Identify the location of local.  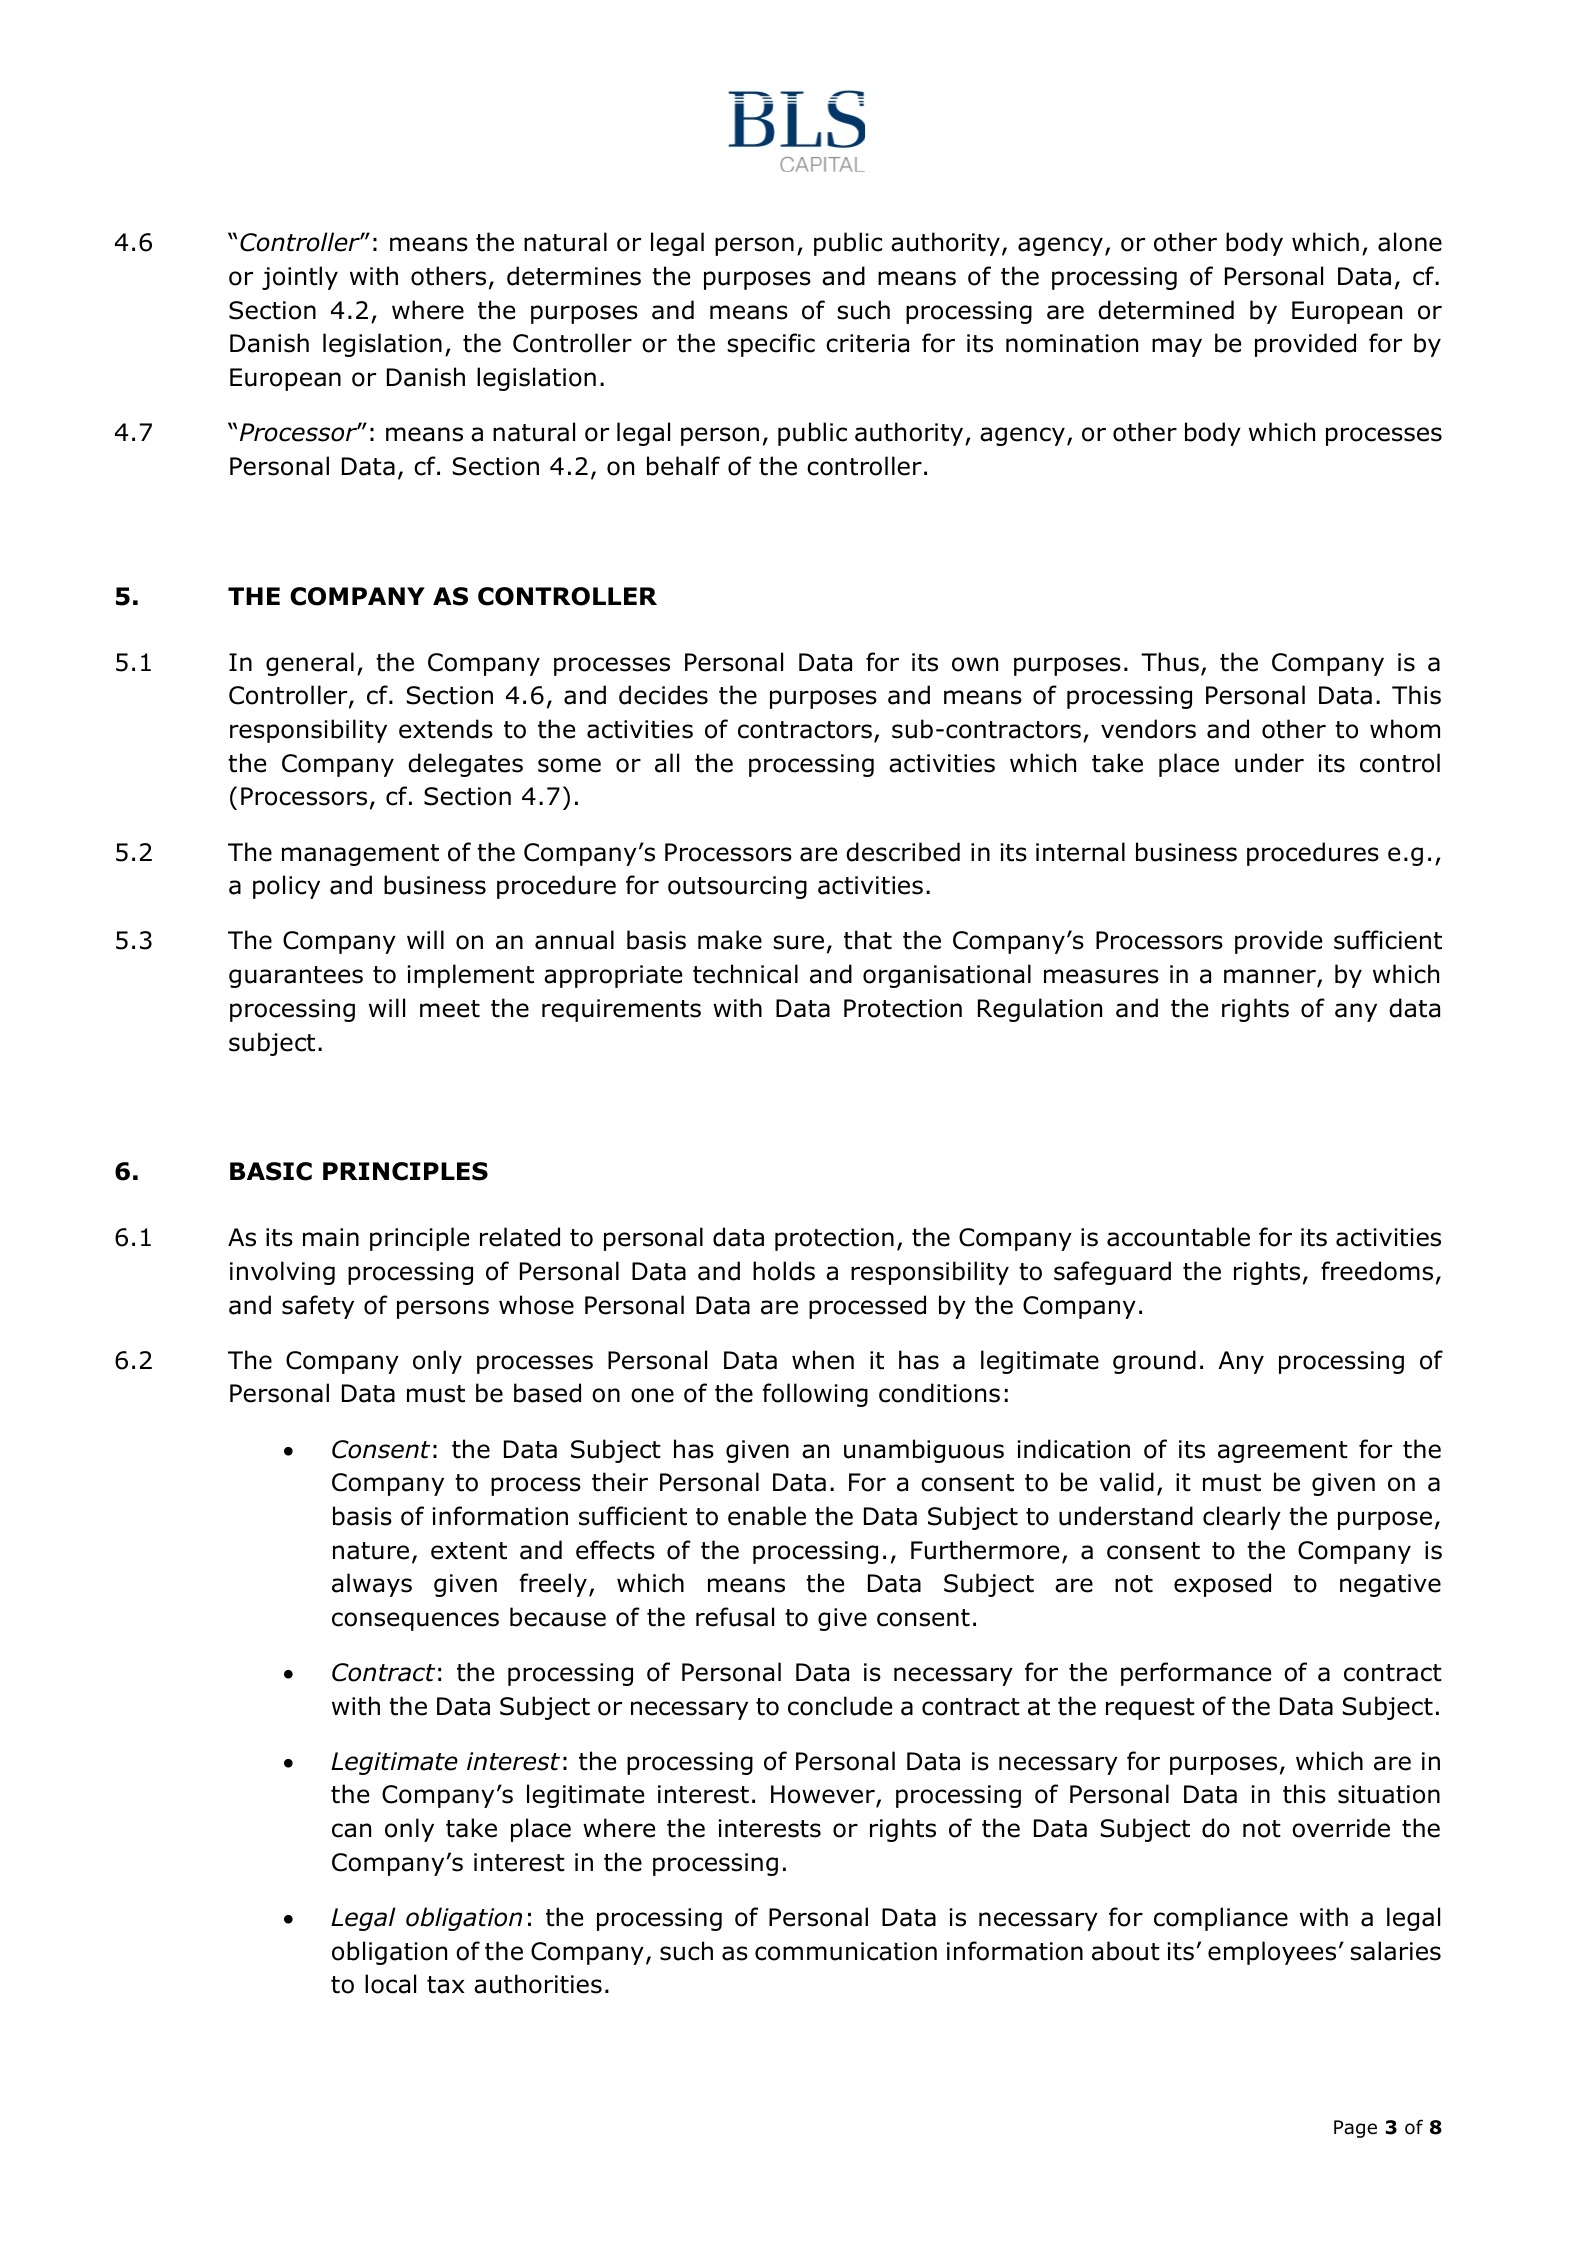
(390, 1984).
